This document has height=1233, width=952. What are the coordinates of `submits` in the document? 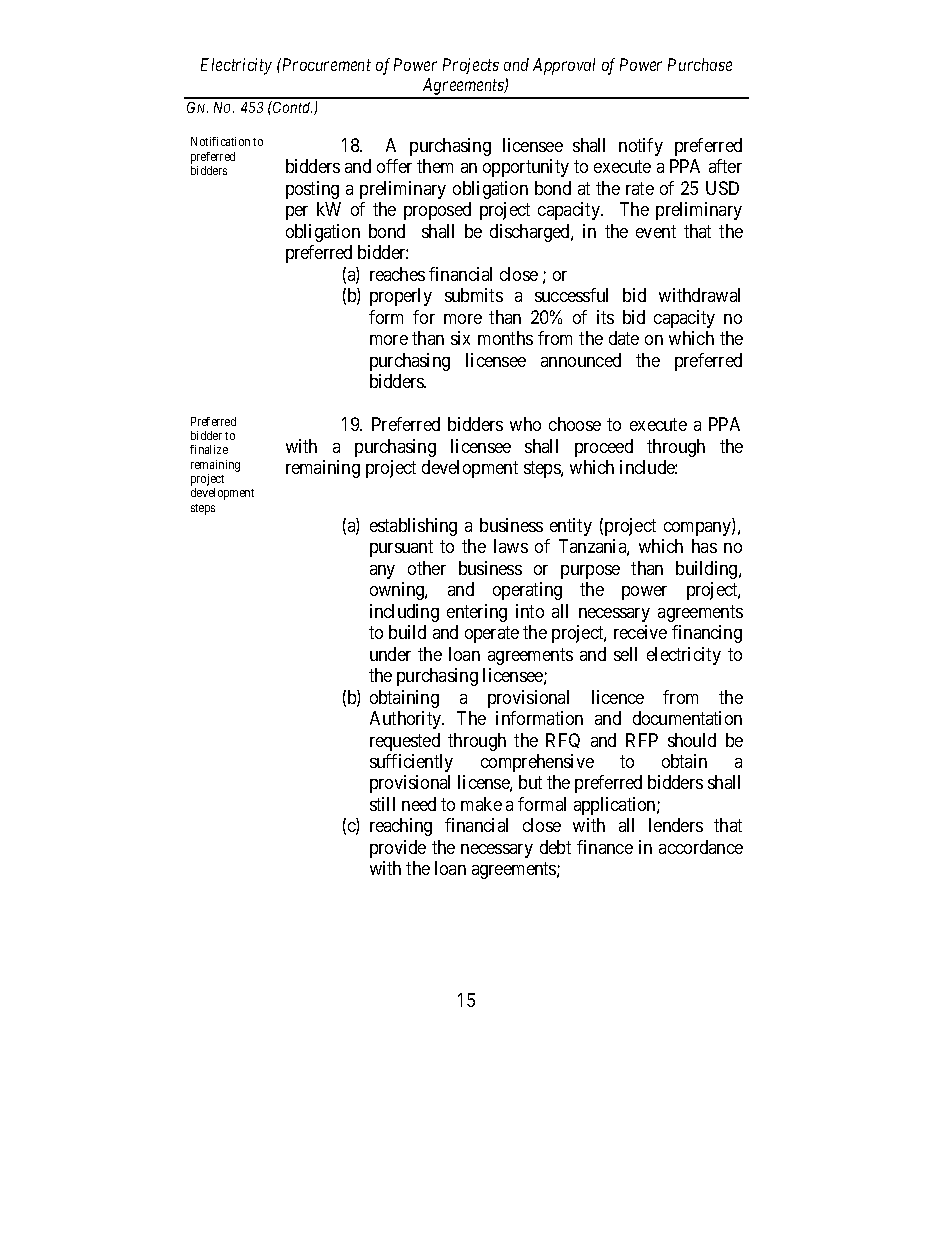 It's located at (474, 295).
